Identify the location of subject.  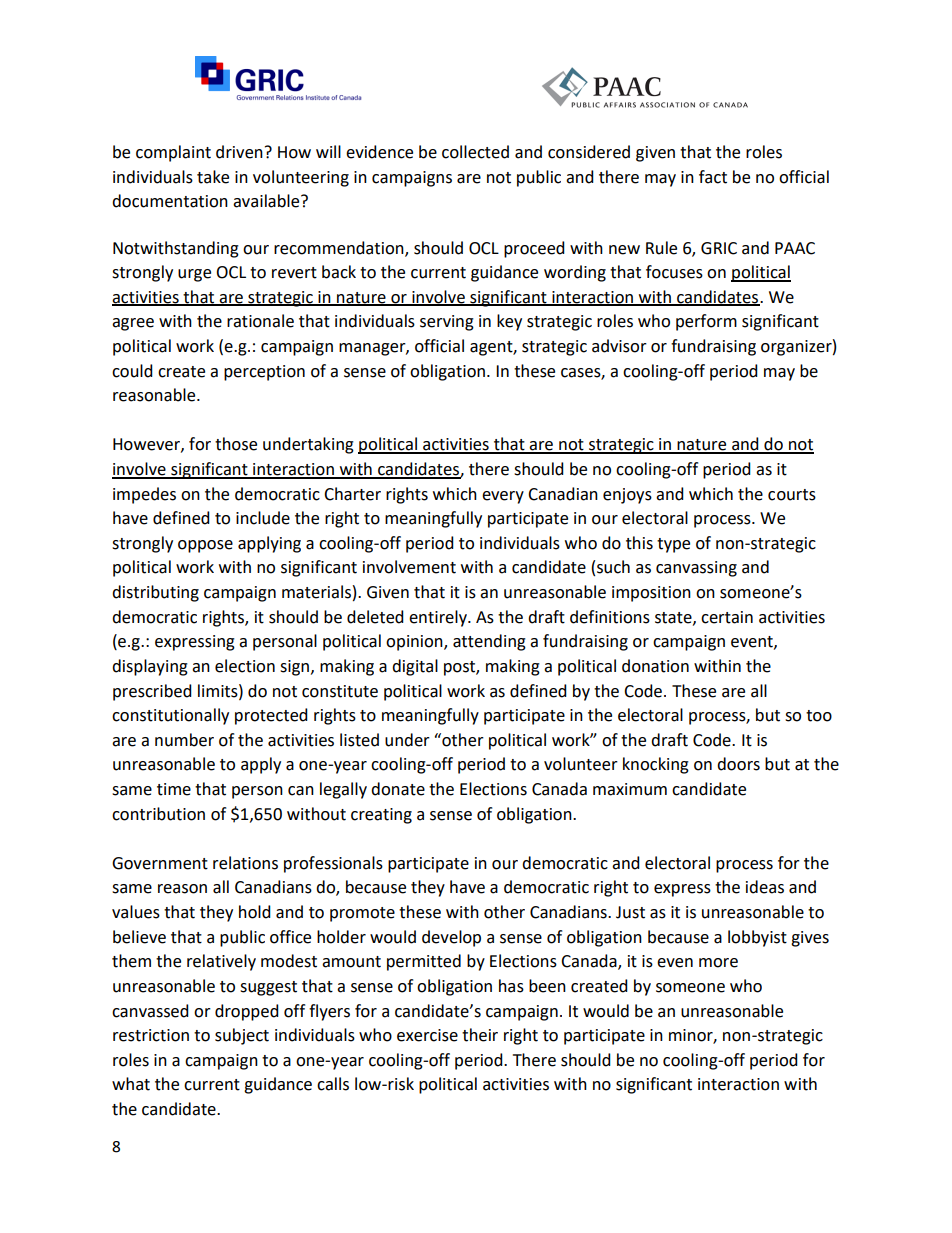
(242, 1036).
